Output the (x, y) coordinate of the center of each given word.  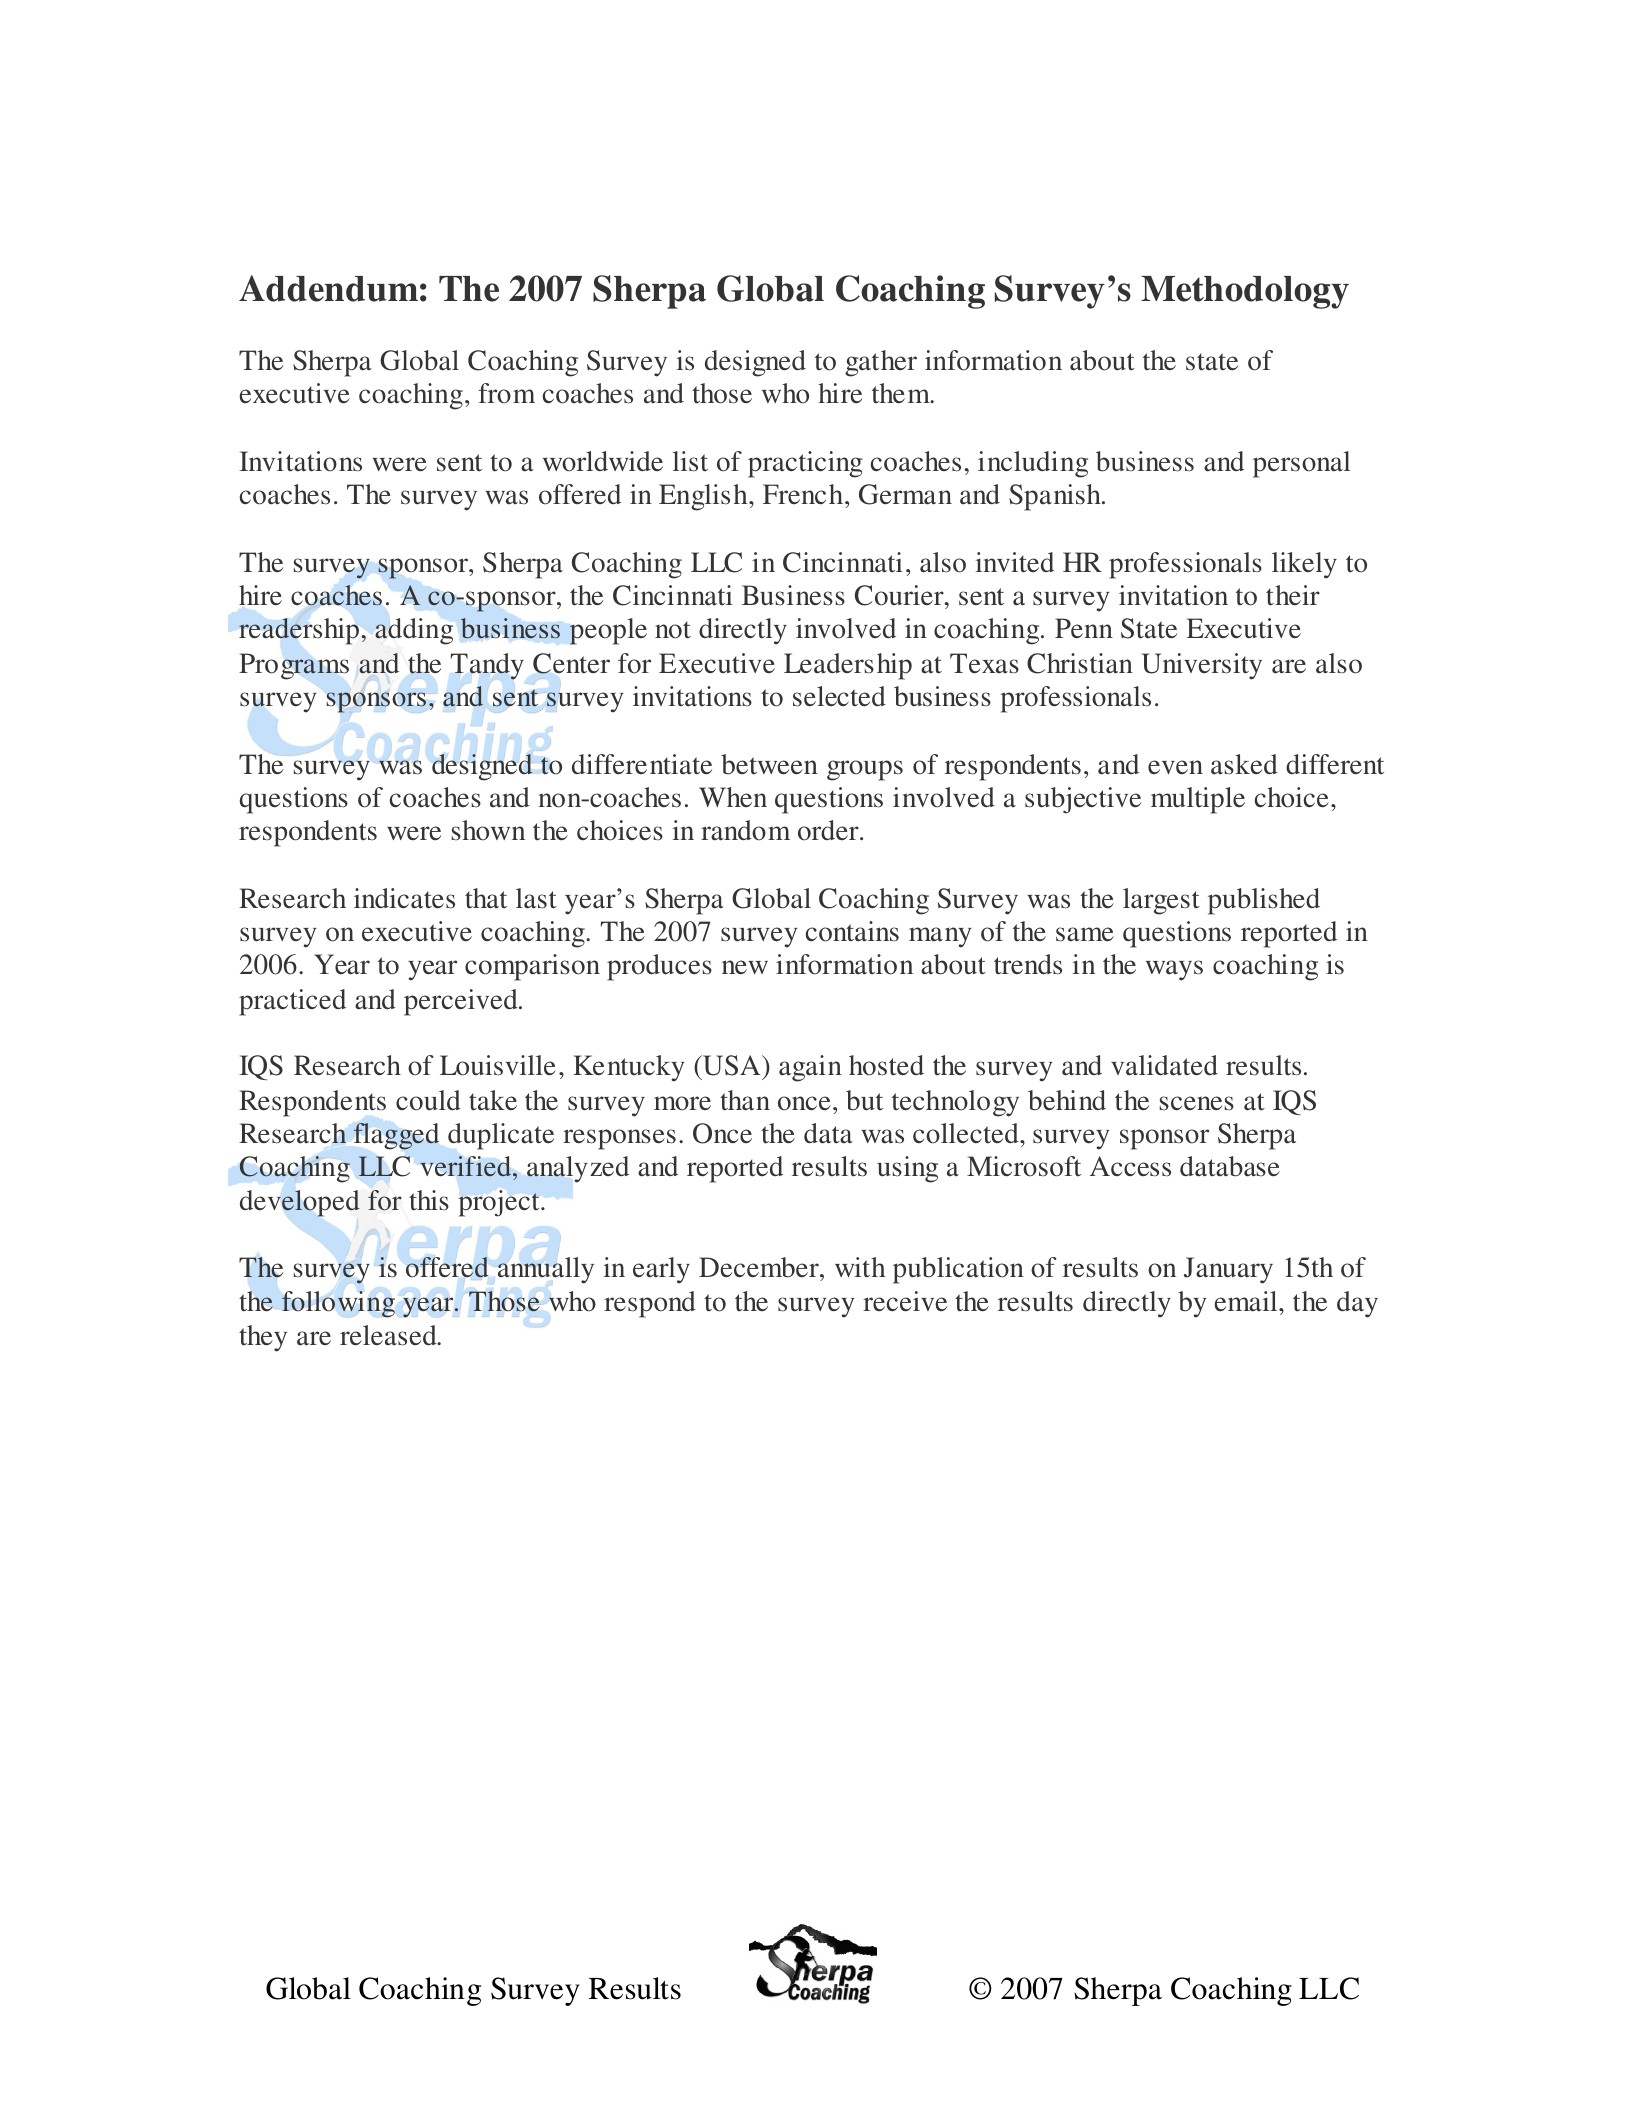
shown (488, 830)
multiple (1198, 800)
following (338, 1304)
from (506, 393)
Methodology (1245, 292)
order (829, 830)
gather (881, 363)
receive (905, 1301)
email (1247, 1301)
